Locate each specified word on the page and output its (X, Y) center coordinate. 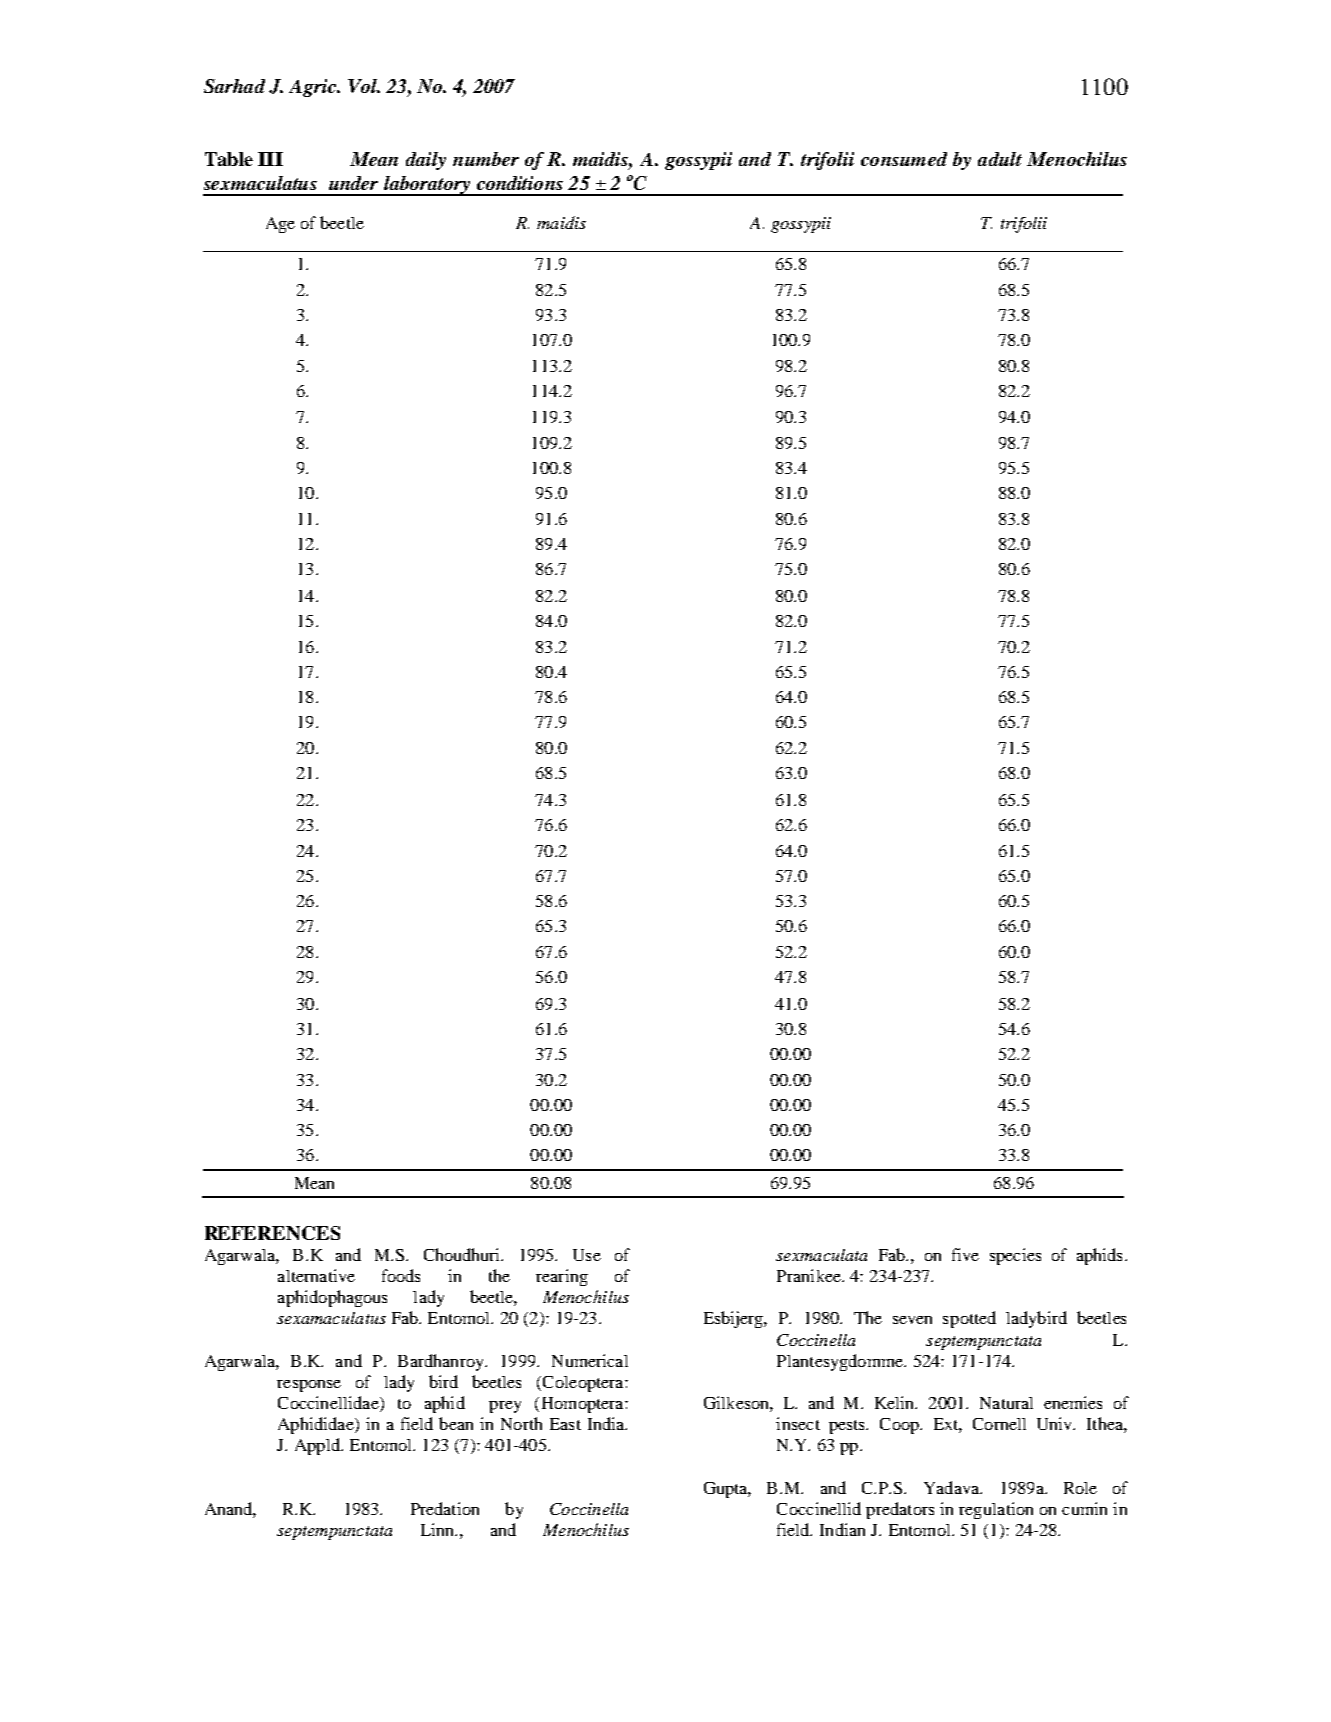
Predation (445, 1508)
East (565, 1424)
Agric (314, 88)
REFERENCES (272, 1233)
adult (1000, 159)
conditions (520, 183)
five (965, 1254)
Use (587, 1255)
